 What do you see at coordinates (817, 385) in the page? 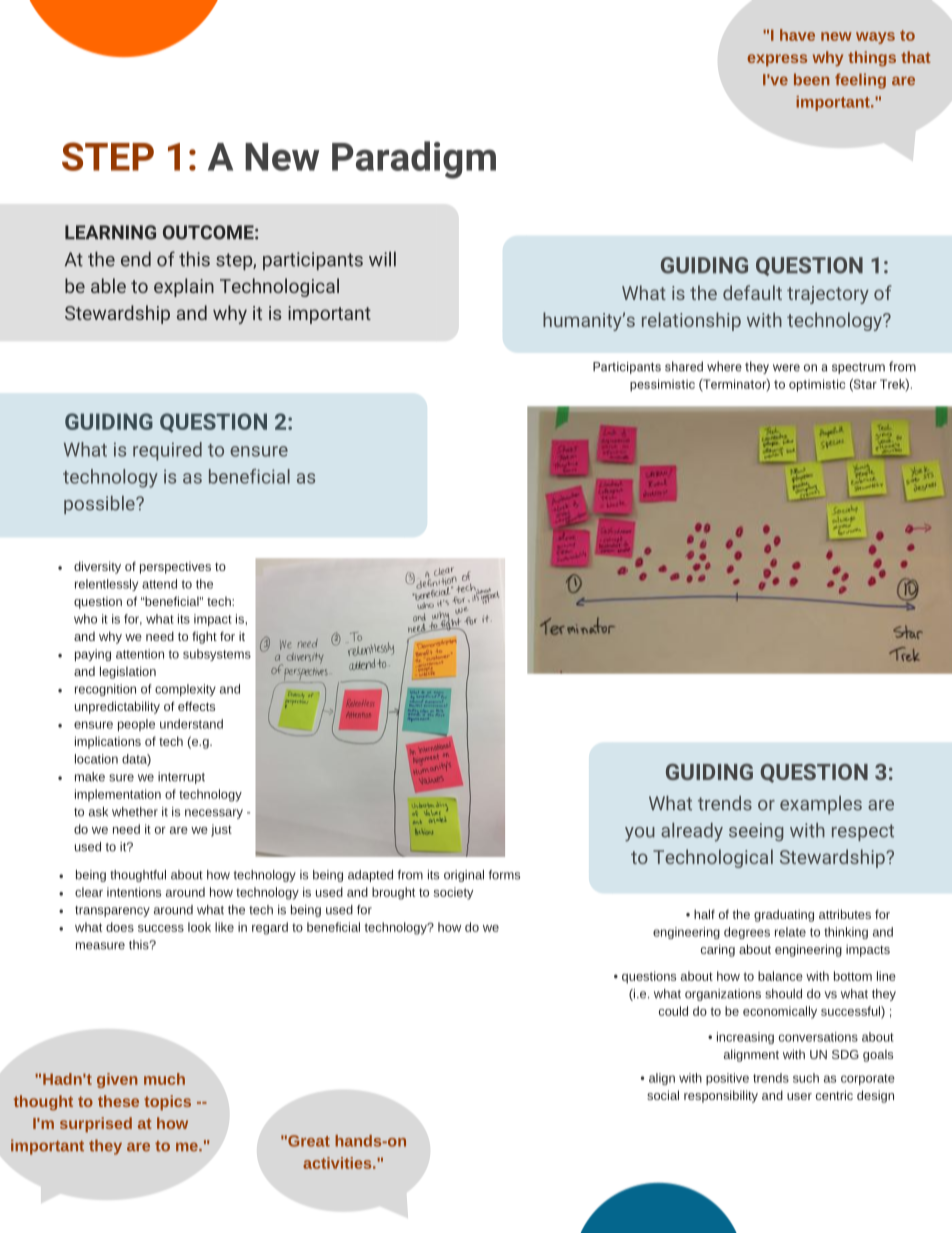
I see `optimistic` at bounding box center [817, 385].
